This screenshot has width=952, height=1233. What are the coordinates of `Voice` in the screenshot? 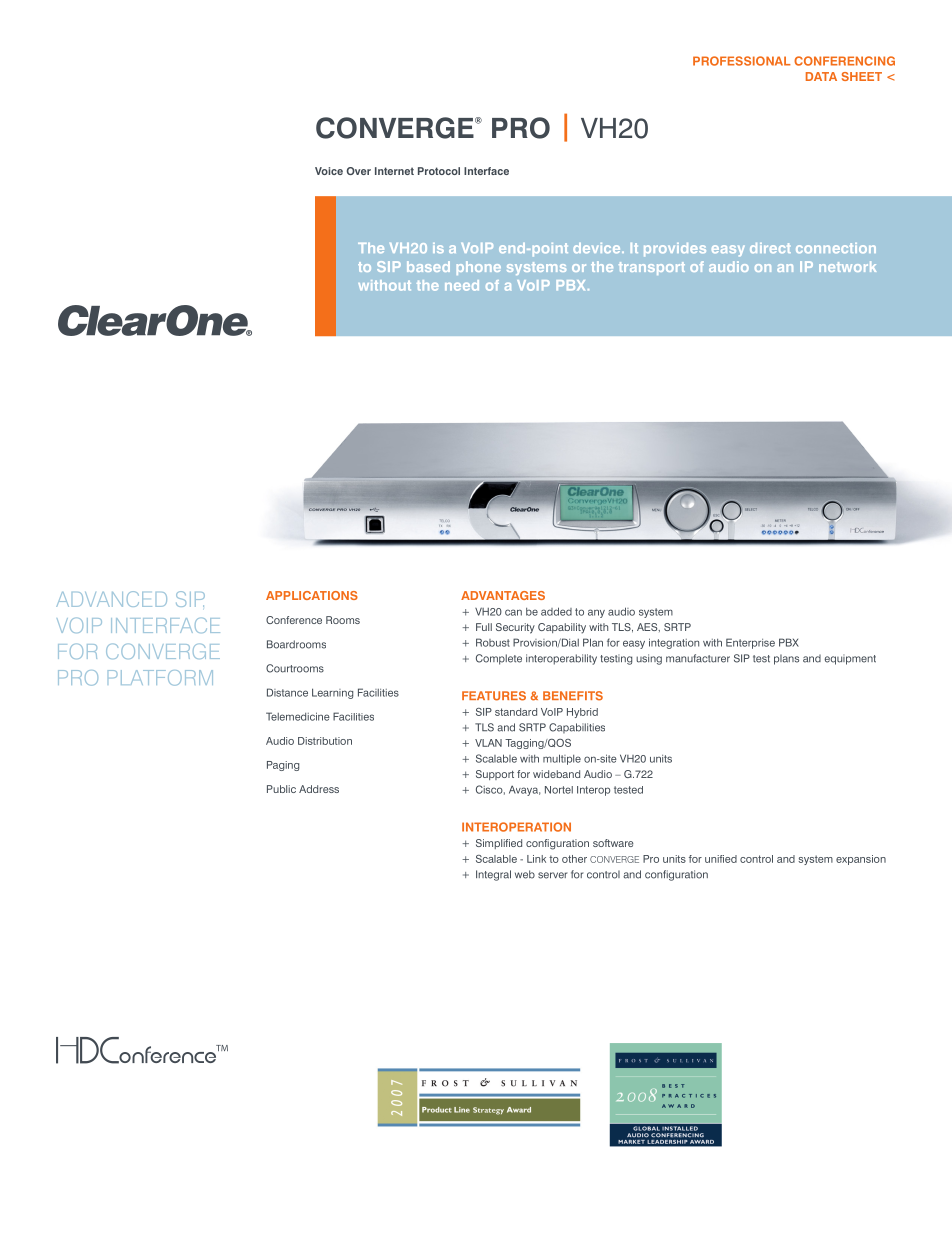 It's located at (329, 171).
